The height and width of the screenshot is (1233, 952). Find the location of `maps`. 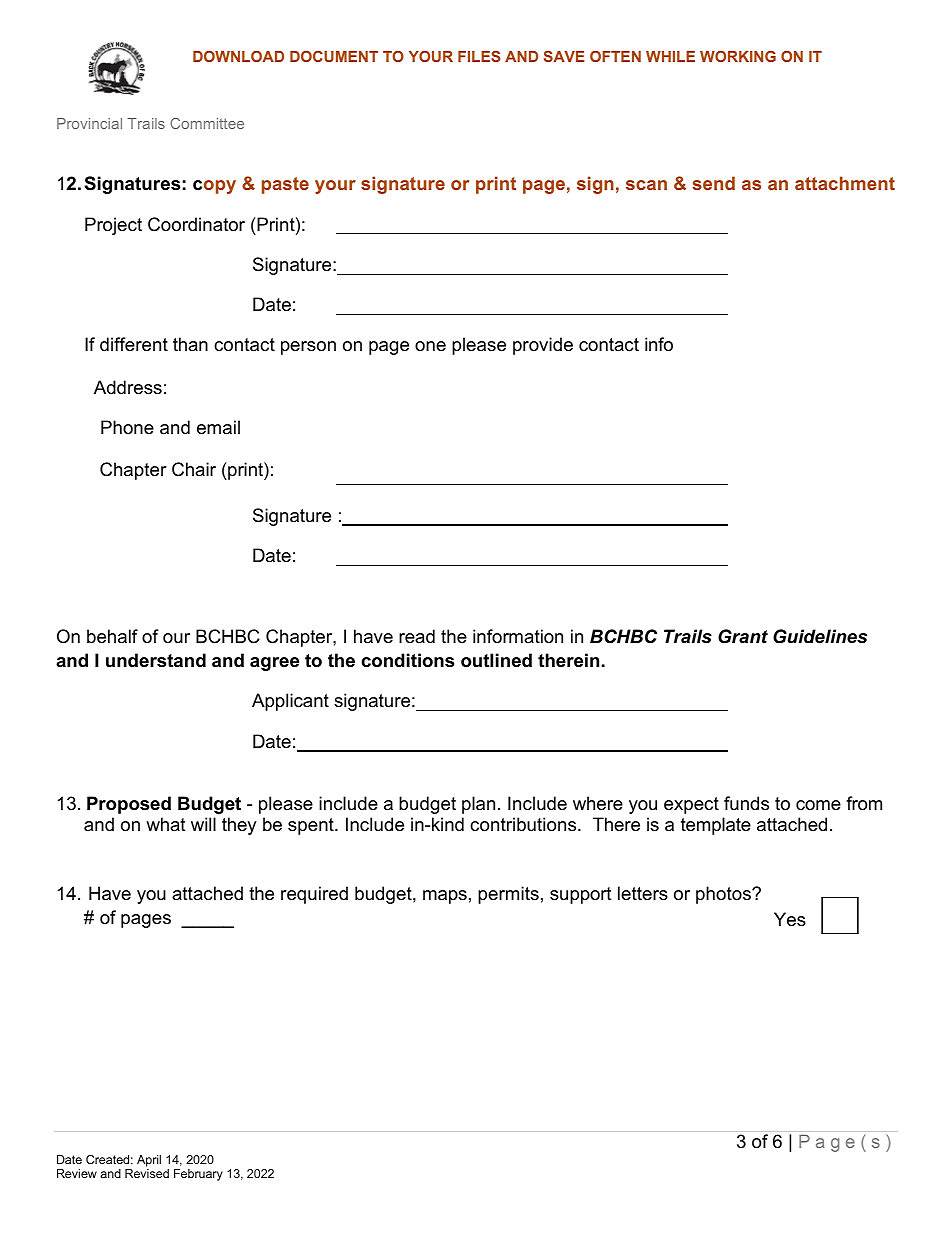

maps is located at coordinates (445, 897).
